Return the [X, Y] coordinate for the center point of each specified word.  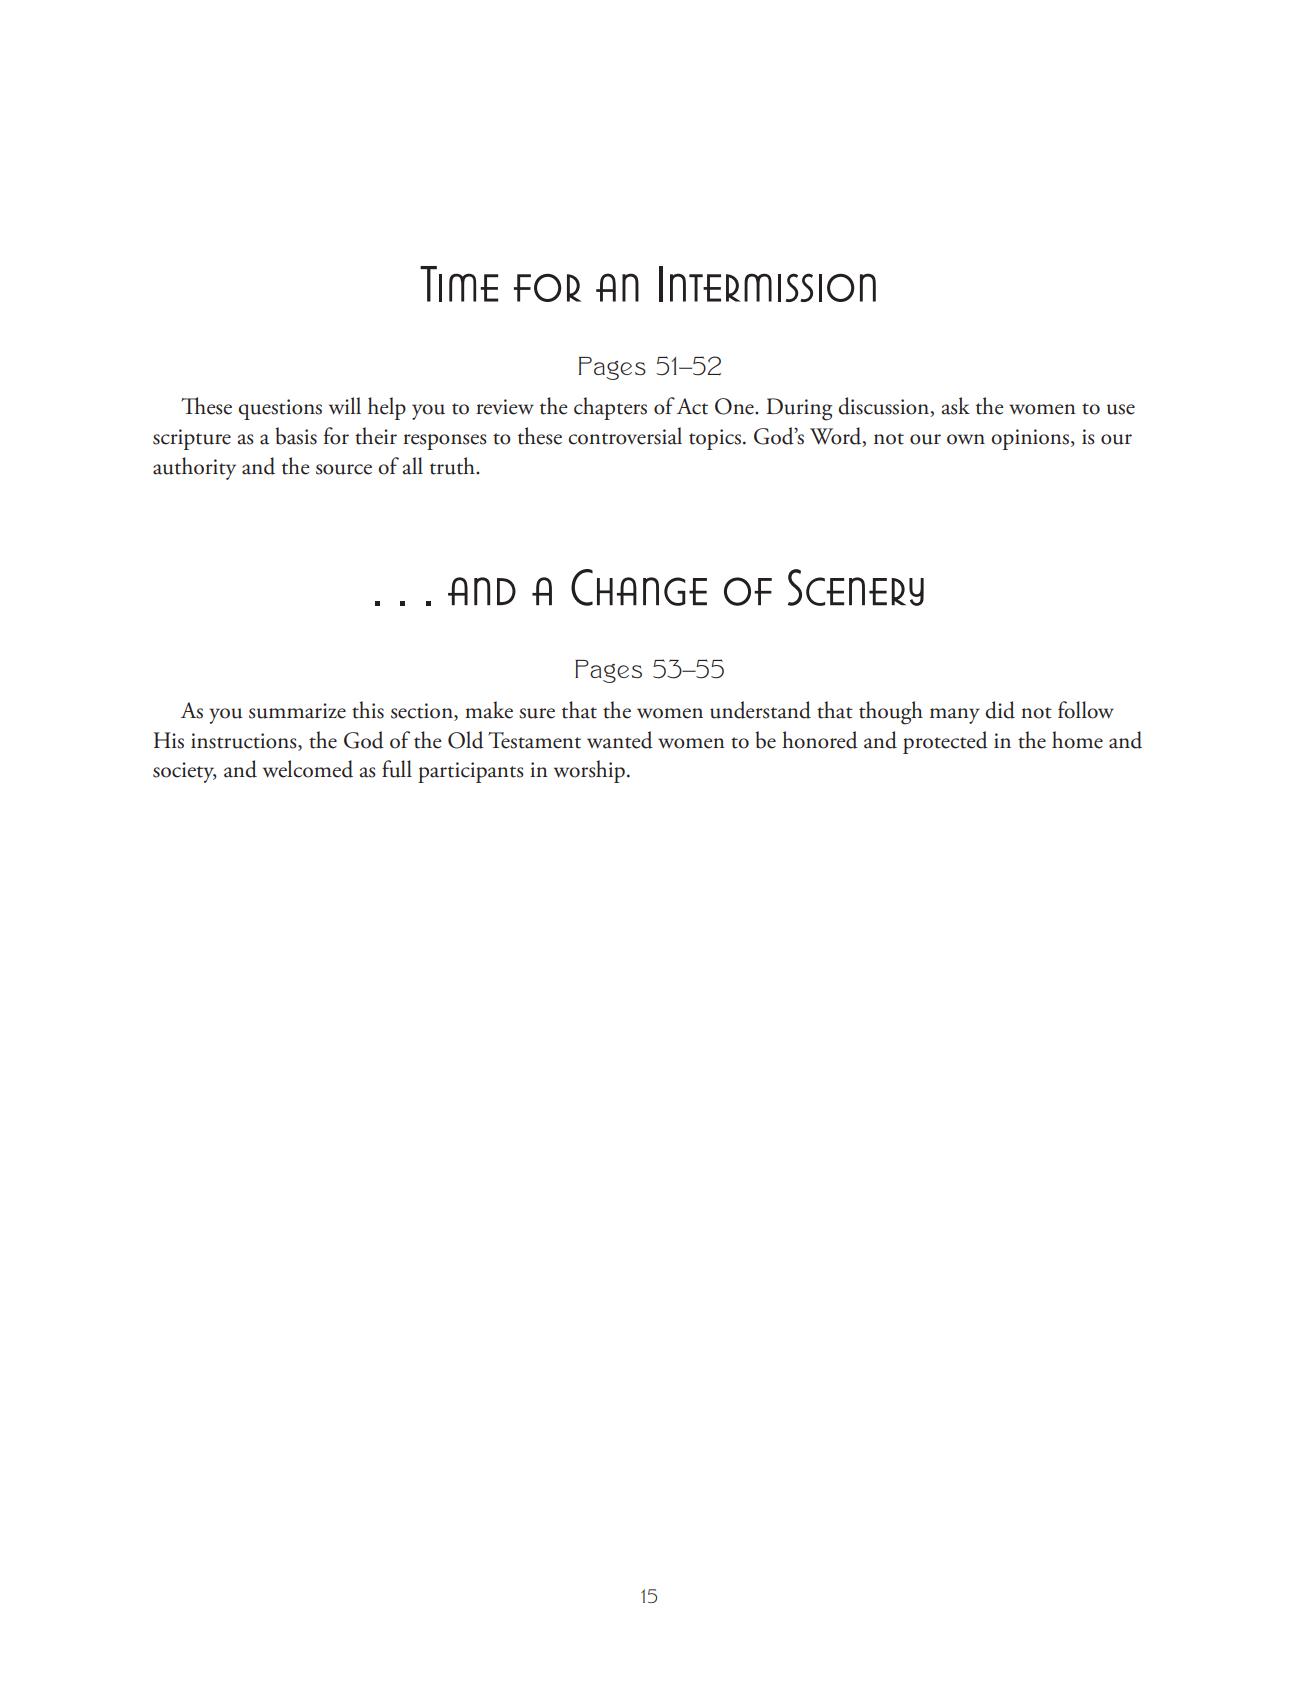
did [1000, 710]
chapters [610, 408]
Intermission [767, 284]
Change [639, 587]
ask [955, 406]
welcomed [308, 769]
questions [280, 409]
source [344, 469]
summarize [297, 711]
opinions [1031, 439]
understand [760, 710]
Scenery [856, 587]
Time [459, 284]
